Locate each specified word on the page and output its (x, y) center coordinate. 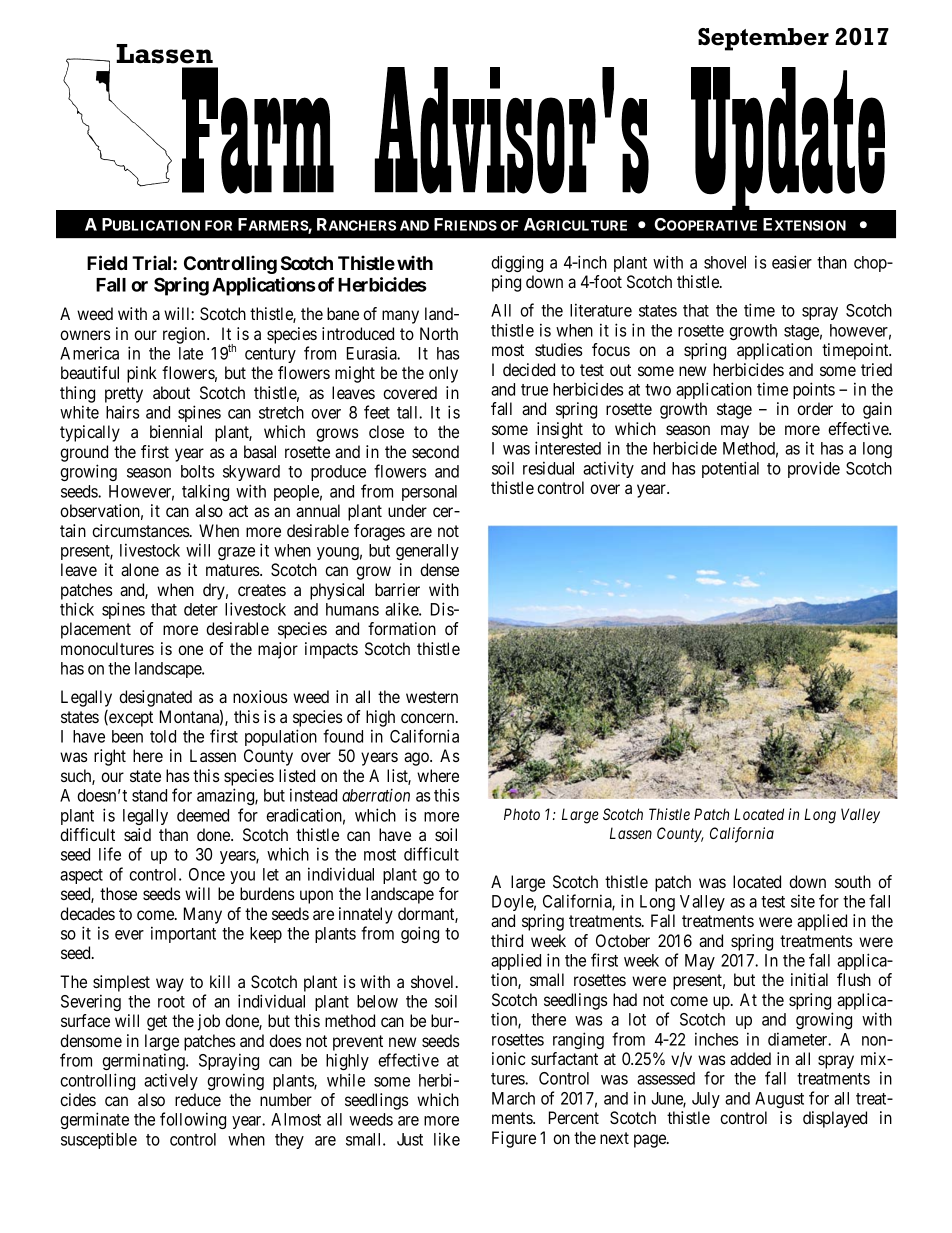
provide (814, 469)
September (763, 39)
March (513, 1098)
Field (107, 262)
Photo (522, 814)
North (439, 333)
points (814, 390)
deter (201, 609)
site (803, 901)
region (185, 335)
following (193, 1120)
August (779, 1100)
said (137, 834)
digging (517, 263)
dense (439, 569)
